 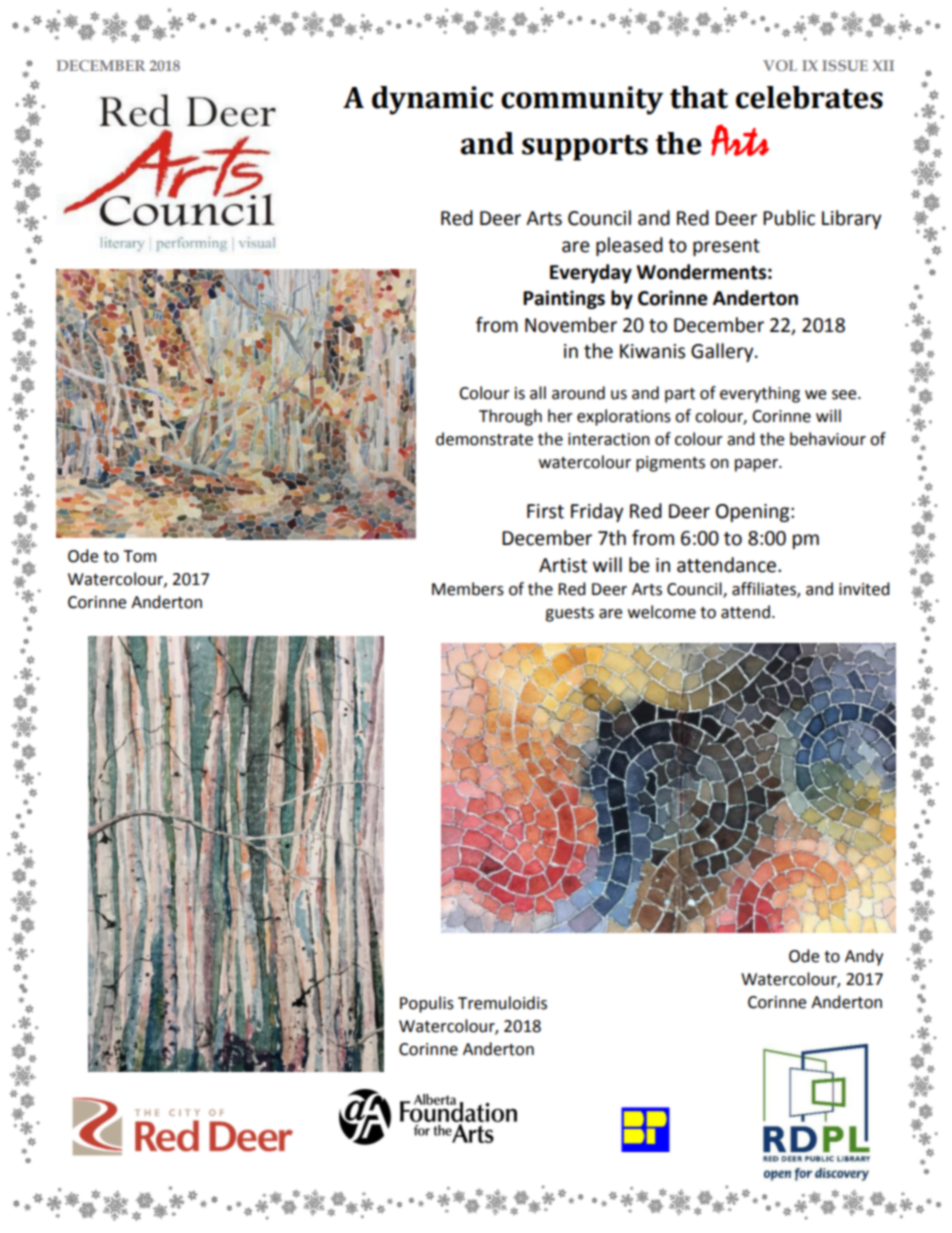 I want to click on First, so click(x=545, y=511).
